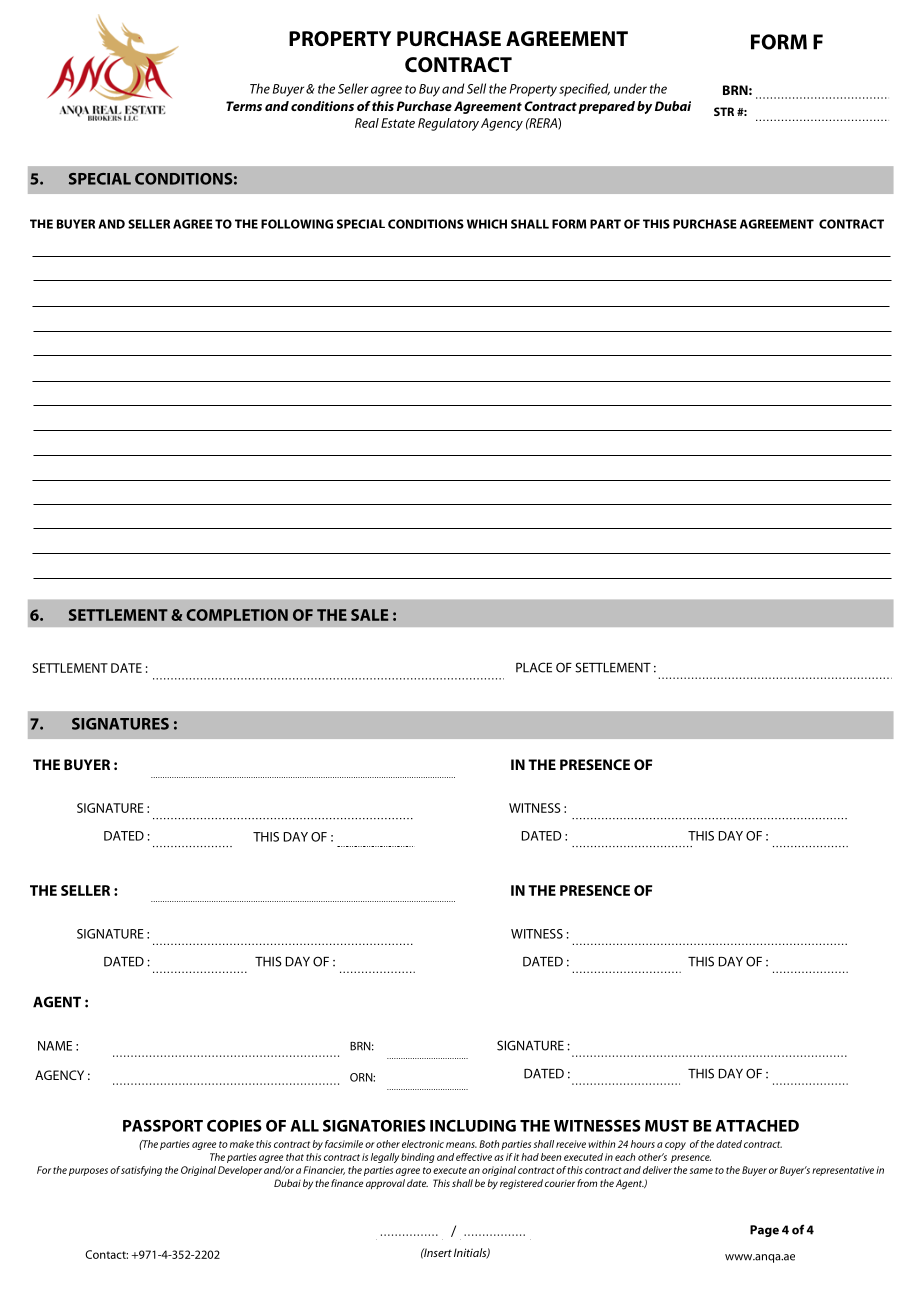 The image size is (924, 1307). Describe the element at coordinates (764, 1231) in the page. I see `Page` at that location.
